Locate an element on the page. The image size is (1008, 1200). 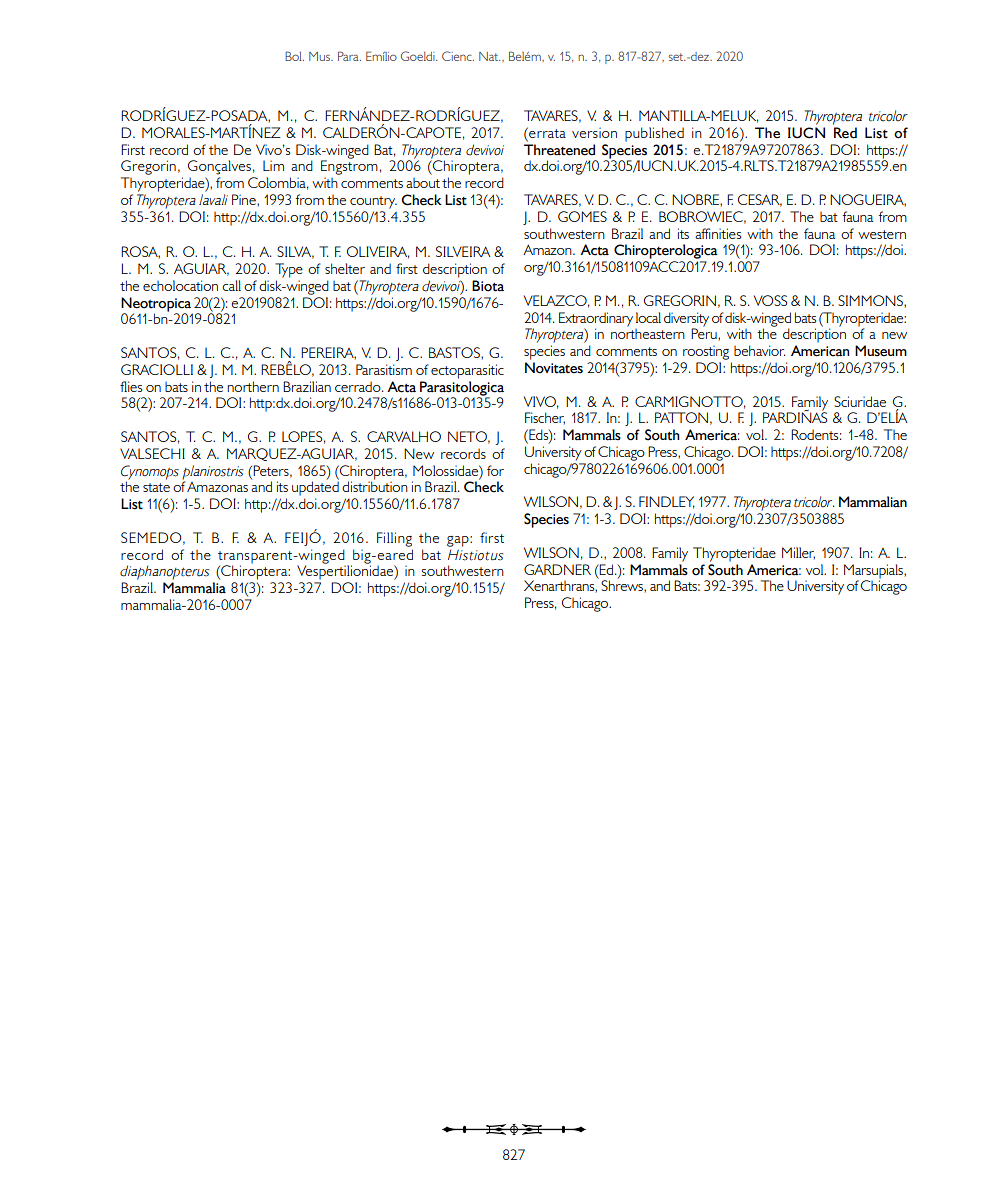
Nat is located at coordinates (489, 56).
